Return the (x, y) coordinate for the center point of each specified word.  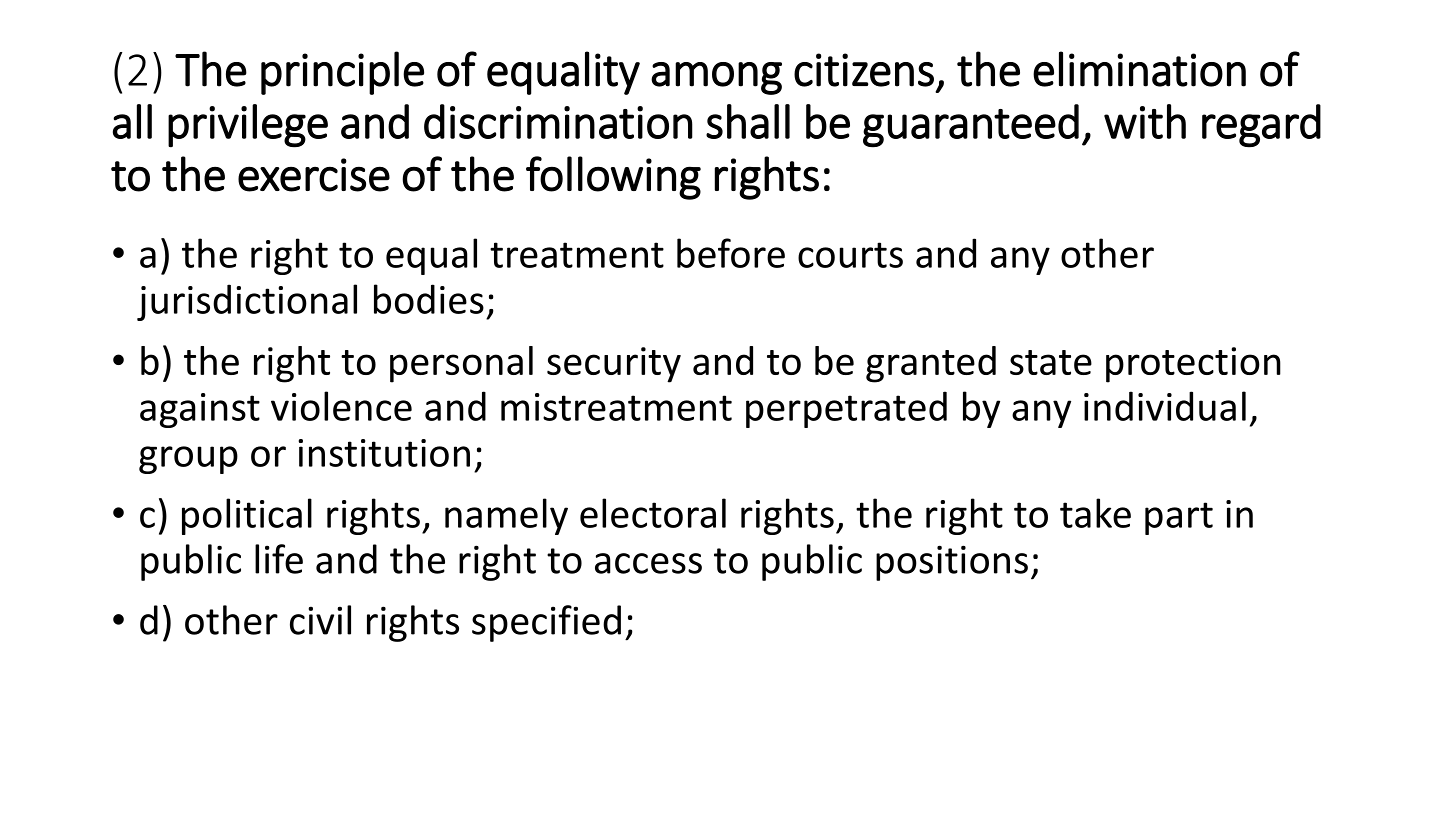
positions (952, 563)
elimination (1139, 69)
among (716, 78)
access (648, 563)
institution (384, 453)
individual (1165, 406)
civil (320, 620)
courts (850, 255)
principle (342, 73)
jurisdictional (247, 302)
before (731, 253)
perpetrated (846, 409)
